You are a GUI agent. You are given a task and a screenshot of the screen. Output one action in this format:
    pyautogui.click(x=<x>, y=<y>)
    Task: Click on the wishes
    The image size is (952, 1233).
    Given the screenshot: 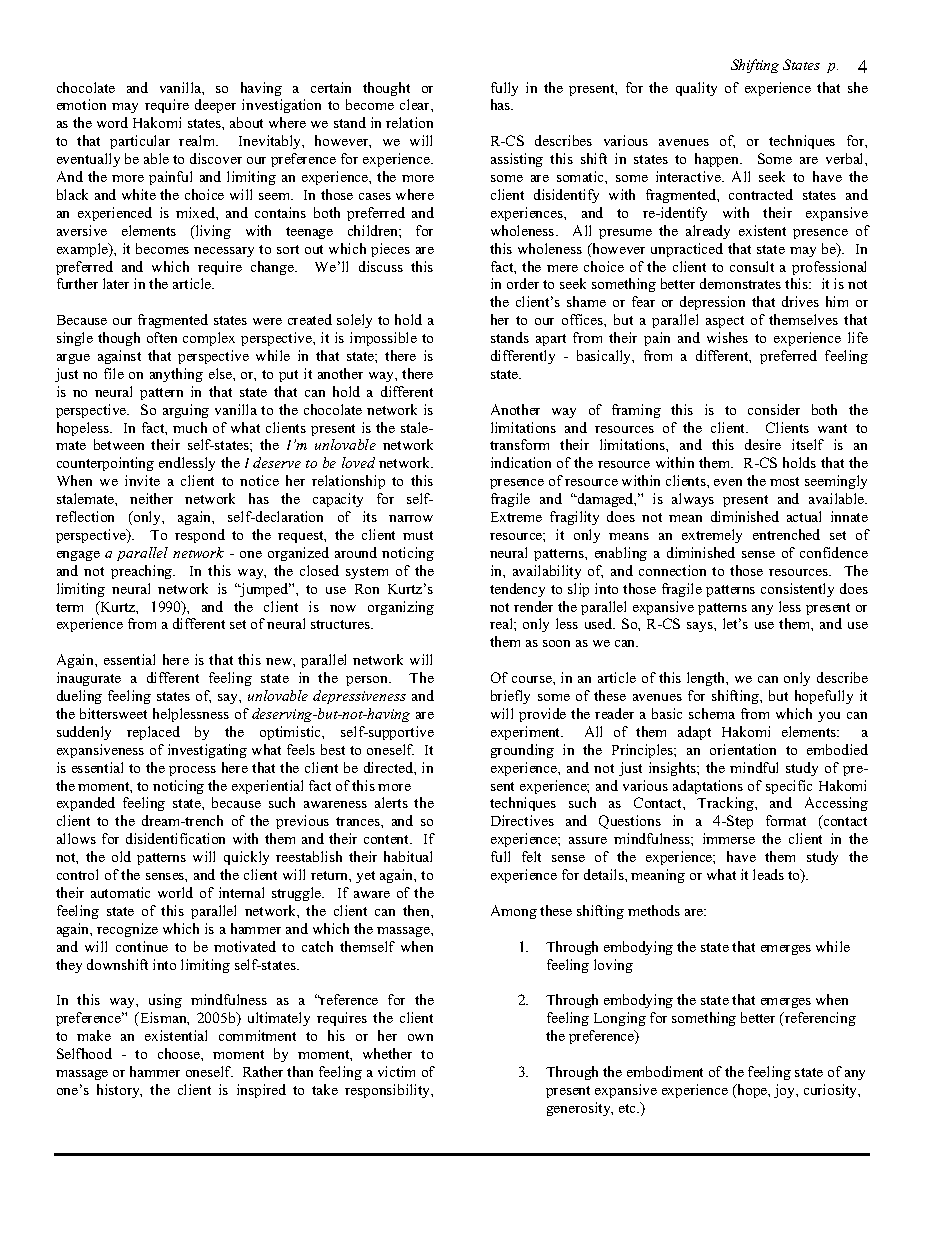 What is the action you would take?
    pyautogui.click(x=727, y=337)
